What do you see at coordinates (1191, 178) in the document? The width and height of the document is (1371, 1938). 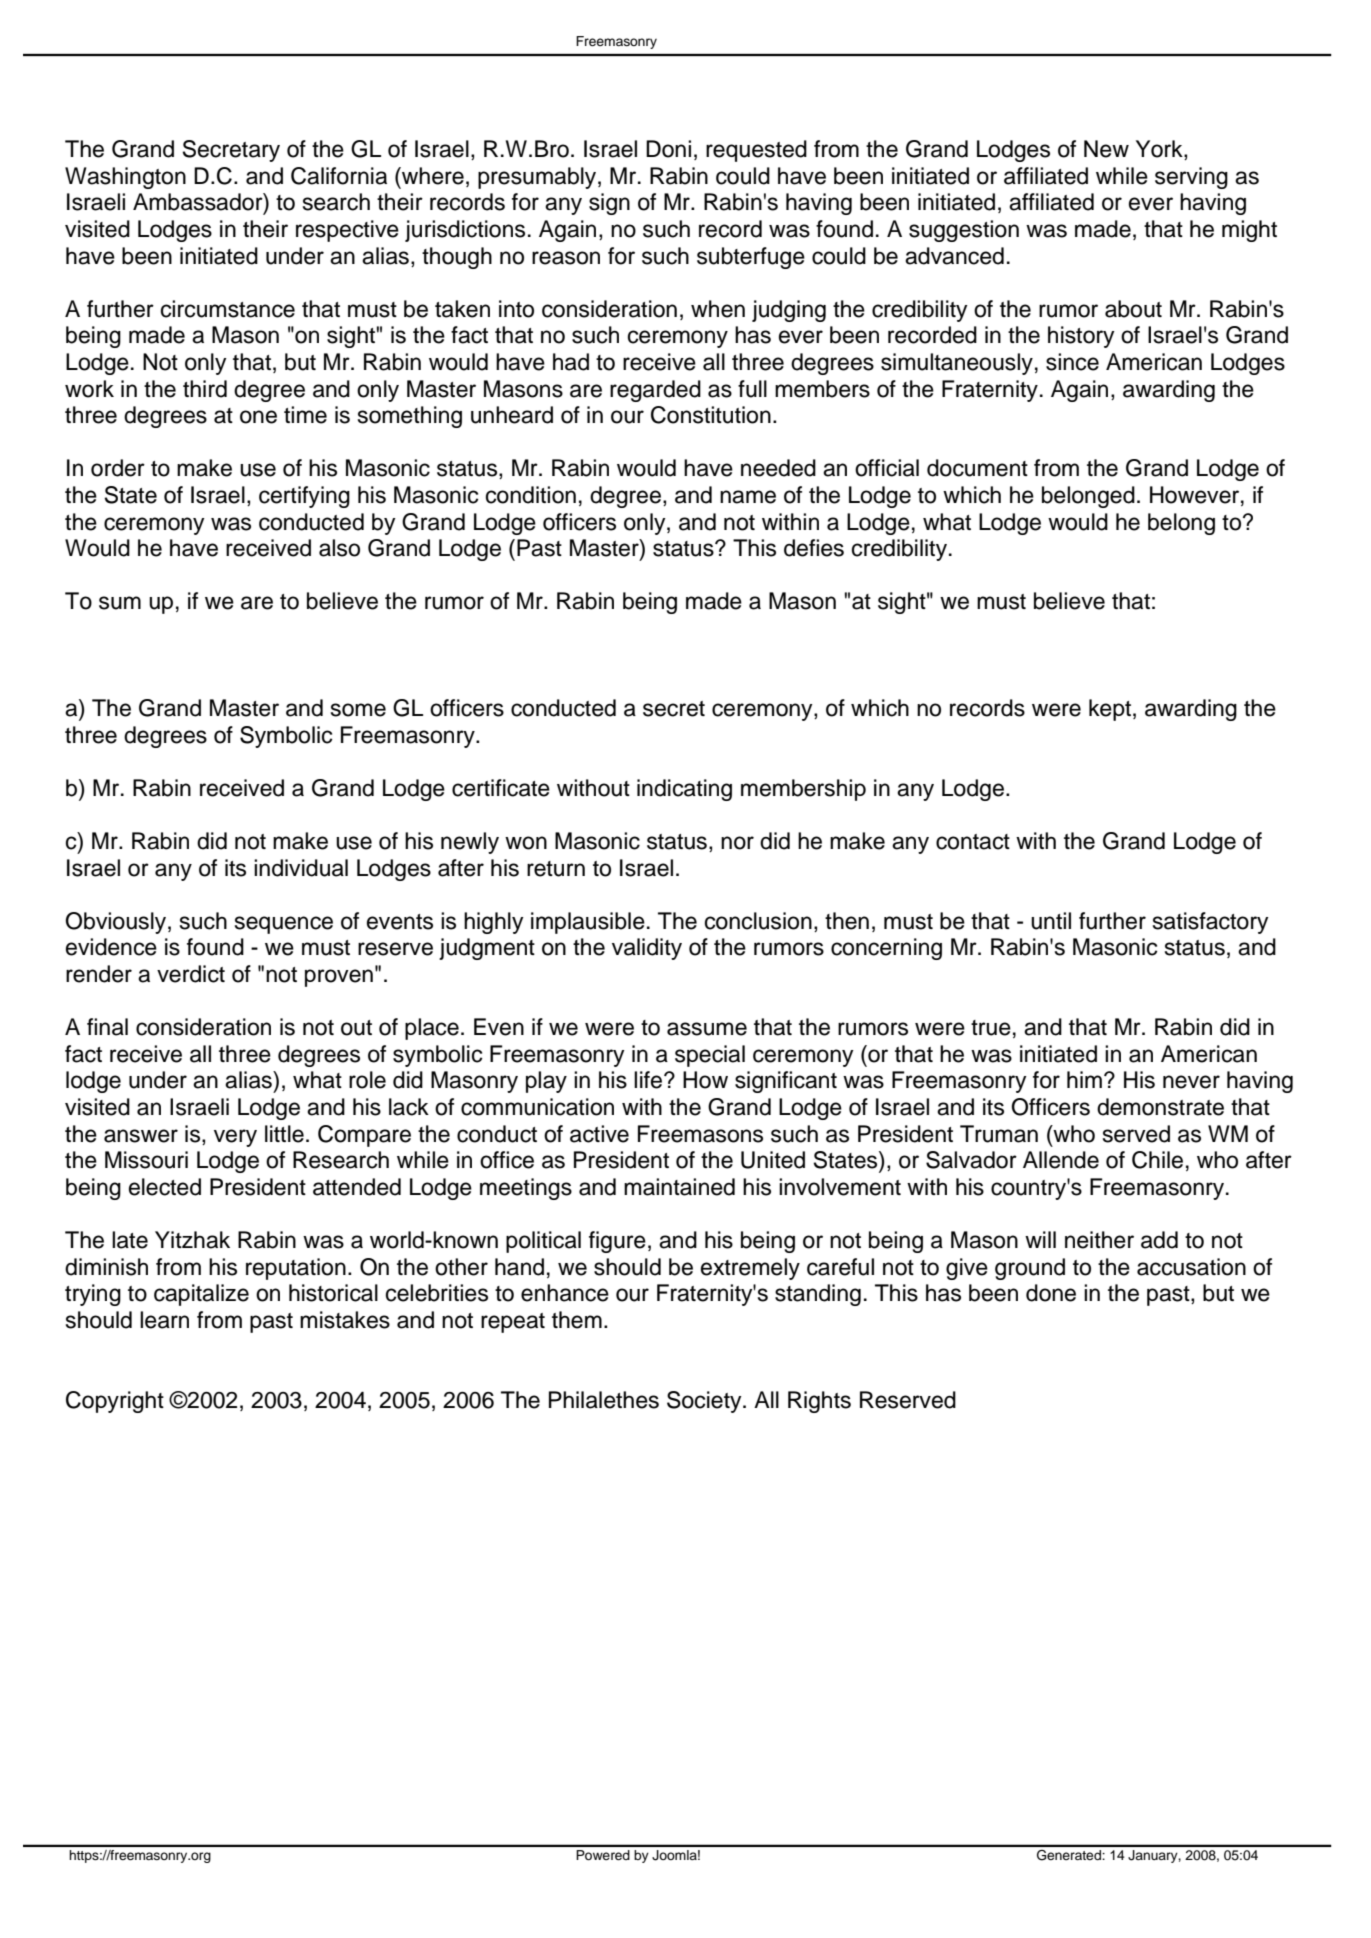 I see `serving` at bounding box center [1191, 178].
